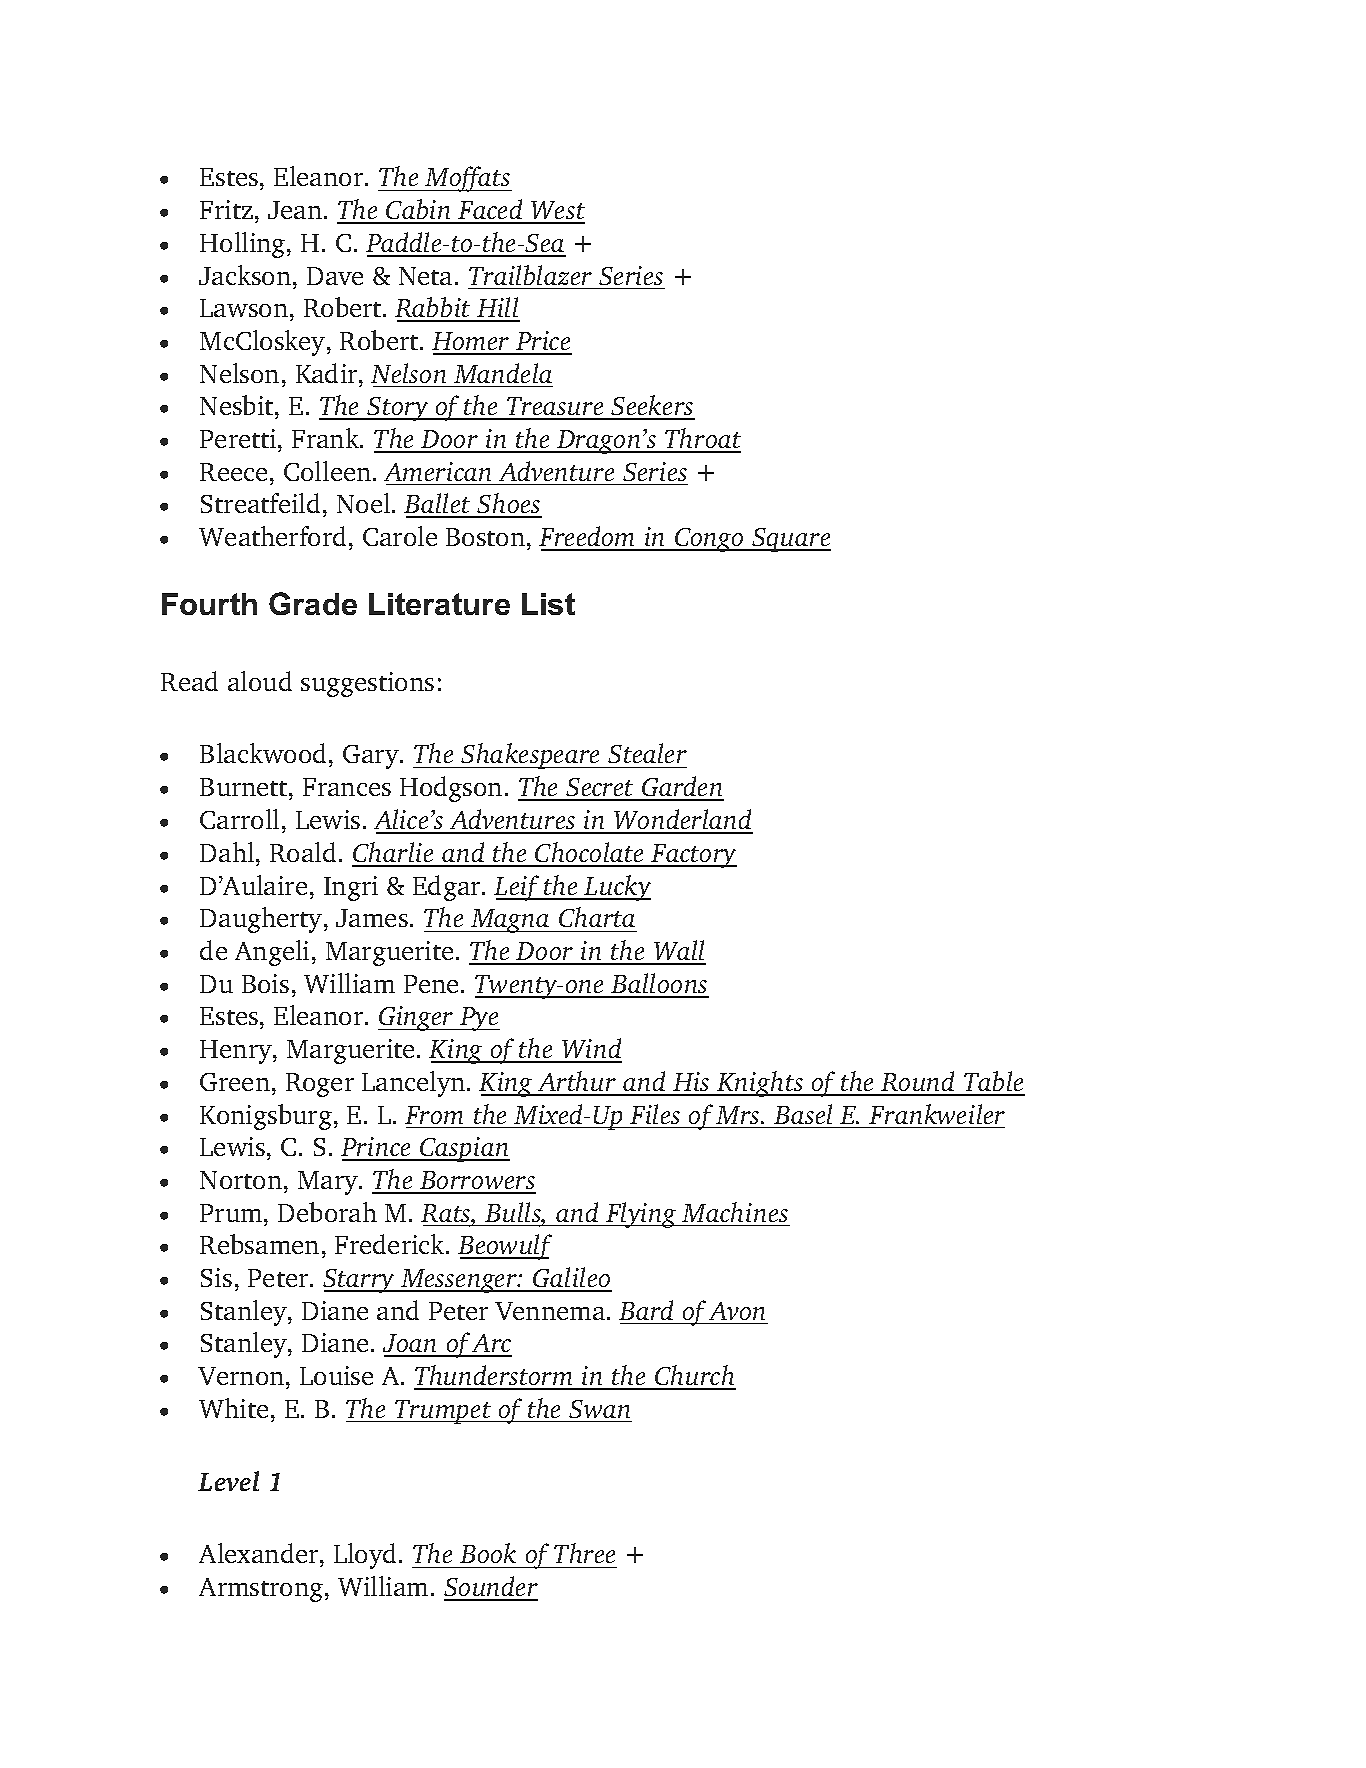  What do you see at coordinates (693, 856) in the screenshot?
I see `Factory` at bounding box center [693, 856].
